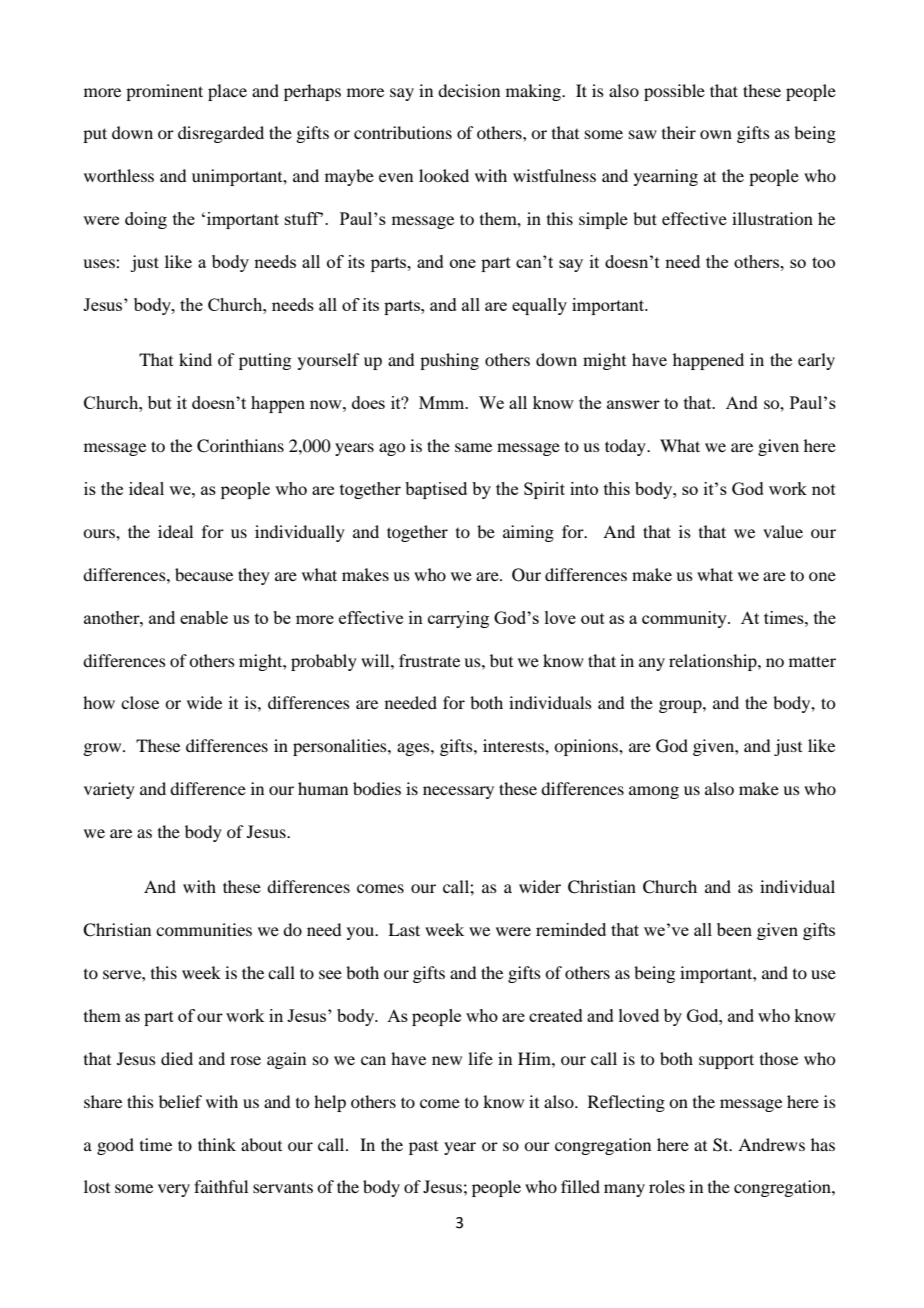 The width and height of the image is (924, 1308). Describe the element at coordinates (221, 134) in the image. I see `disregarded` at that location.
